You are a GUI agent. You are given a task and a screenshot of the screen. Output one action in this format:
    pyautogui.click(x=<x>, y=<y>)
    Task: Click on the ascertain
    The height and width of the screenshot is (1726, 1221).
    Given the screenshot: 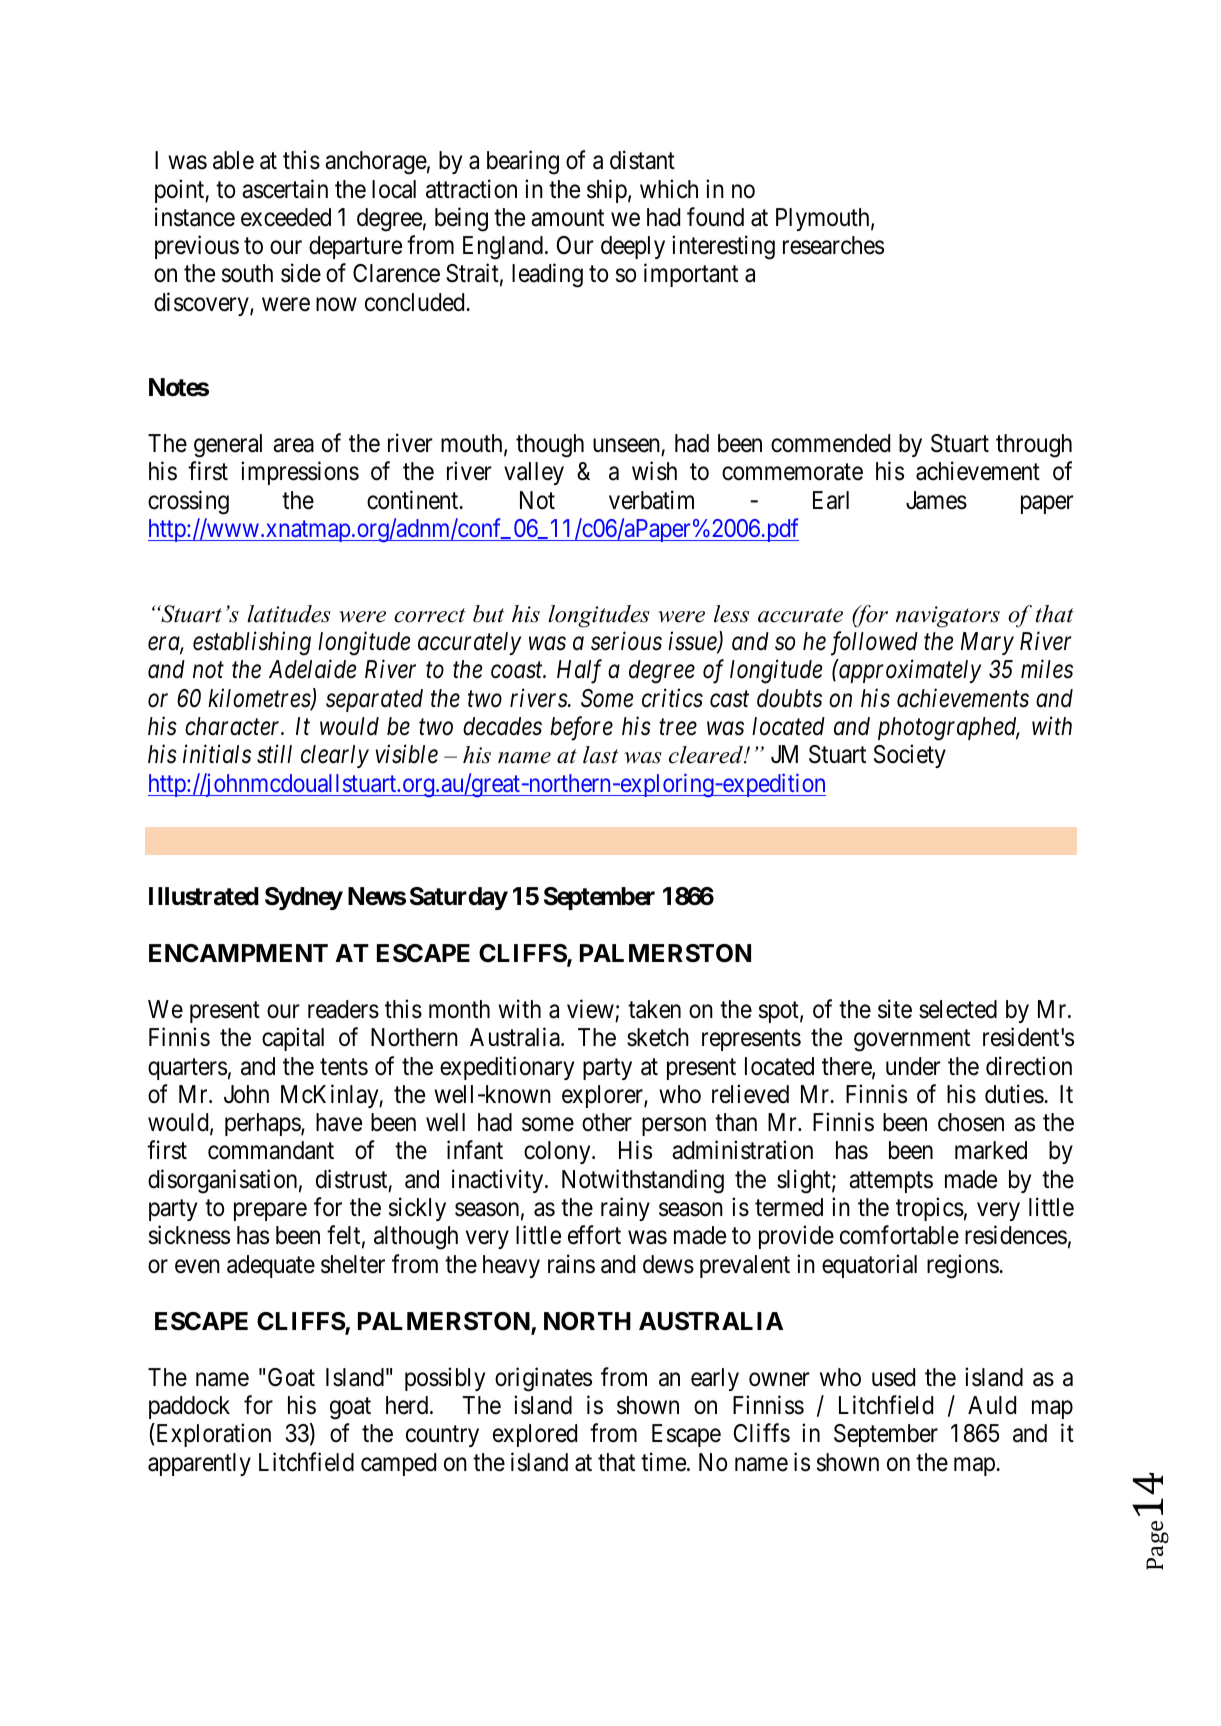 What is the action you would take?
    pyautogui.click(x=285, y=189)
